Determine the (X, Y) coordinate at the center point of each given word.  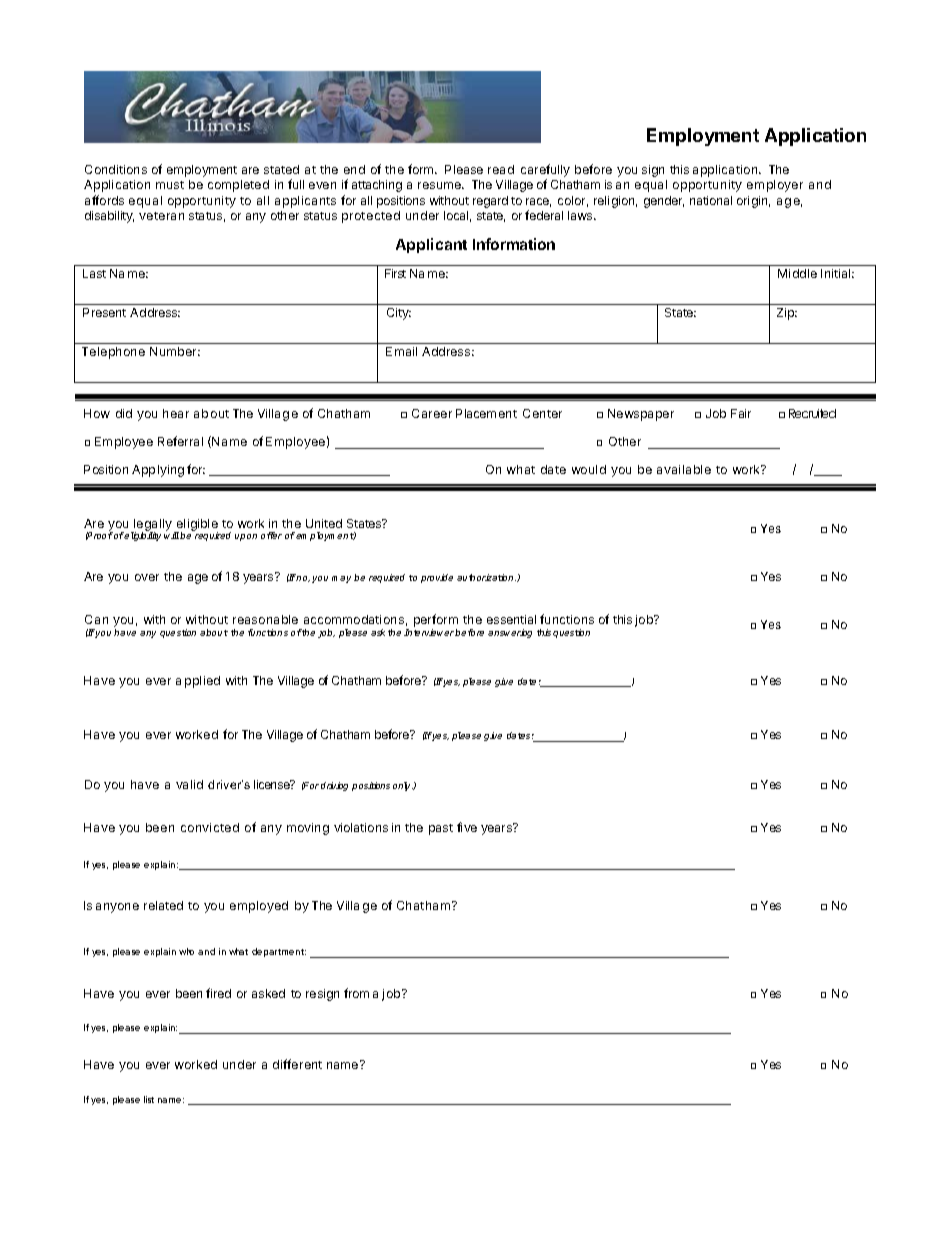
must (170, 185)
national (711, 200)
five (467, 827)
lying (171, 471)
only (403, 786)
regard (490, 202)
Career (432, 413)
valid (189, 784)
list (149, 1099)
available (684, 469)
